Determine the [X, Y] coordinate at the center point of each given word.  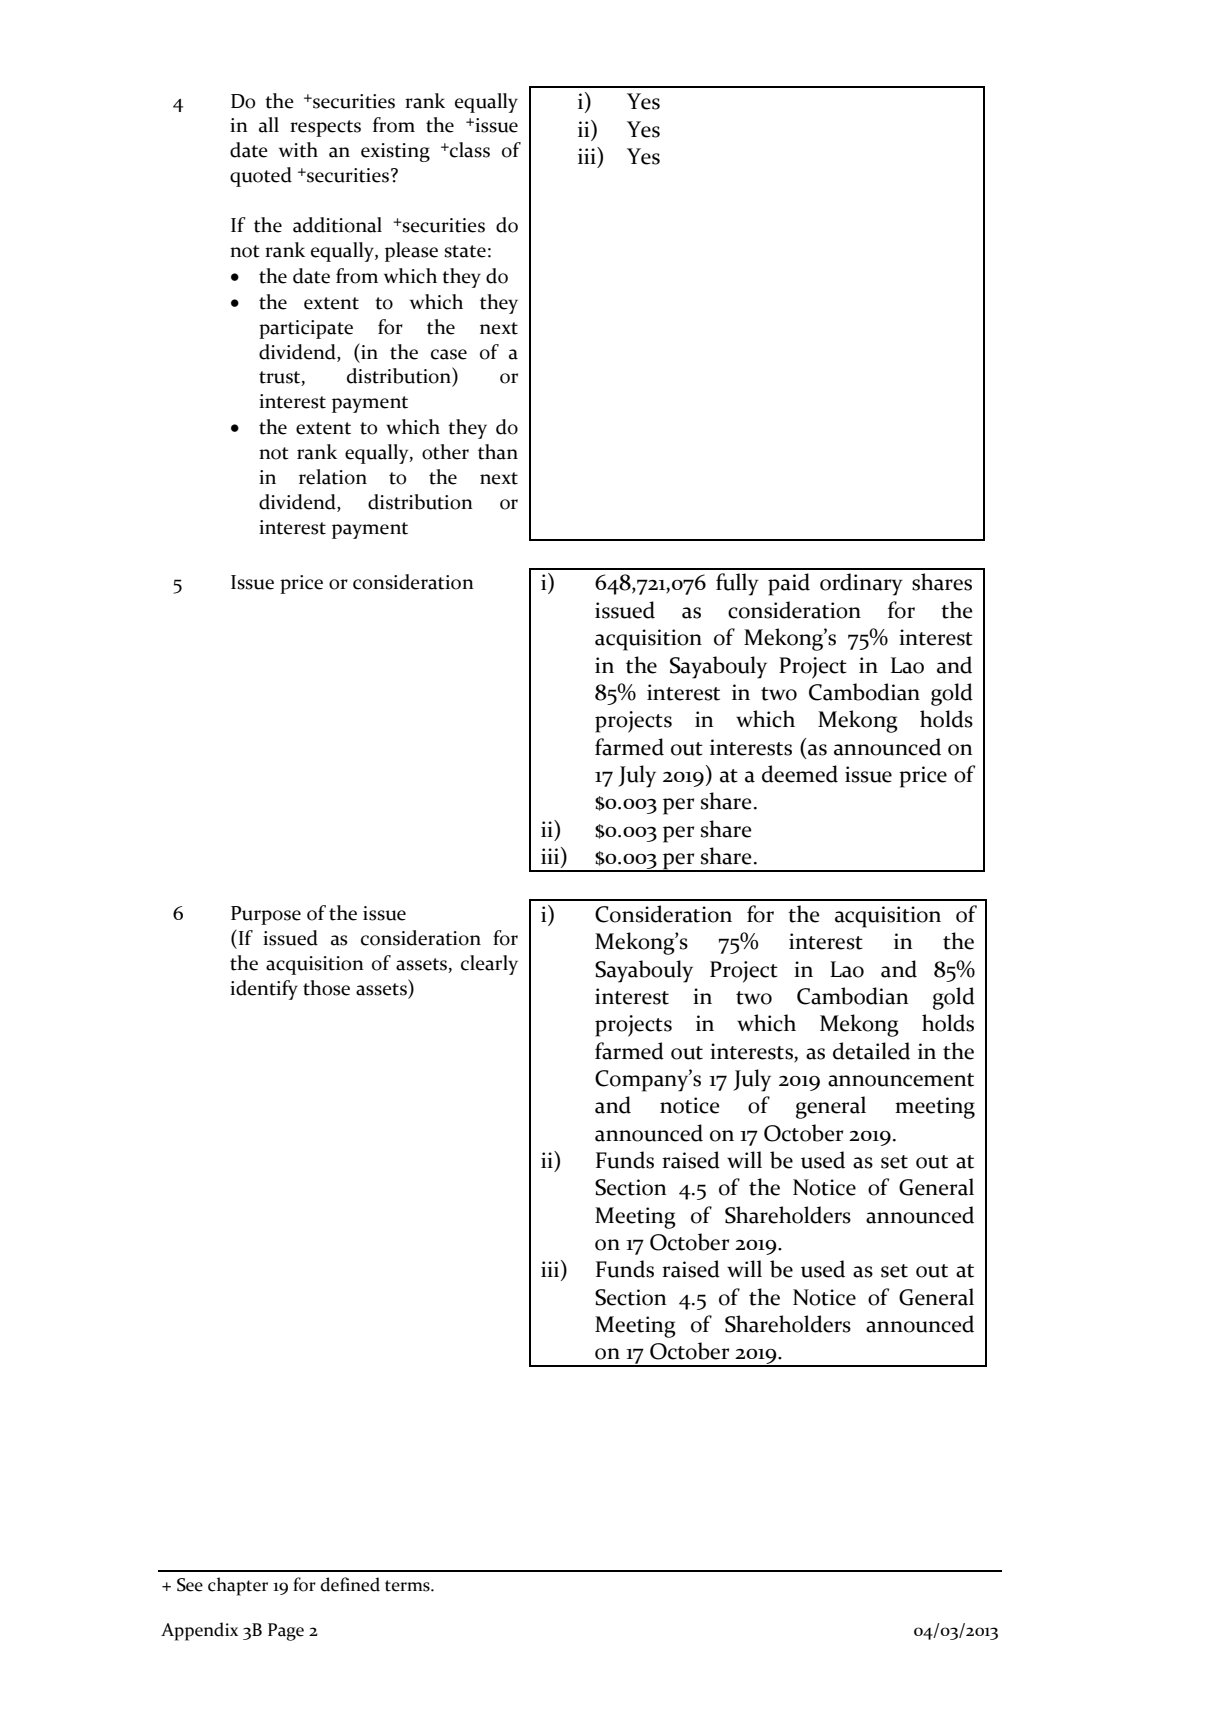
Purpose [266, 915]
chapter [238, 1586]
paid [789, 584]
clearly [489, 965]
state [465, 251]
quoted [261, 177]
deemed [800, 774]
